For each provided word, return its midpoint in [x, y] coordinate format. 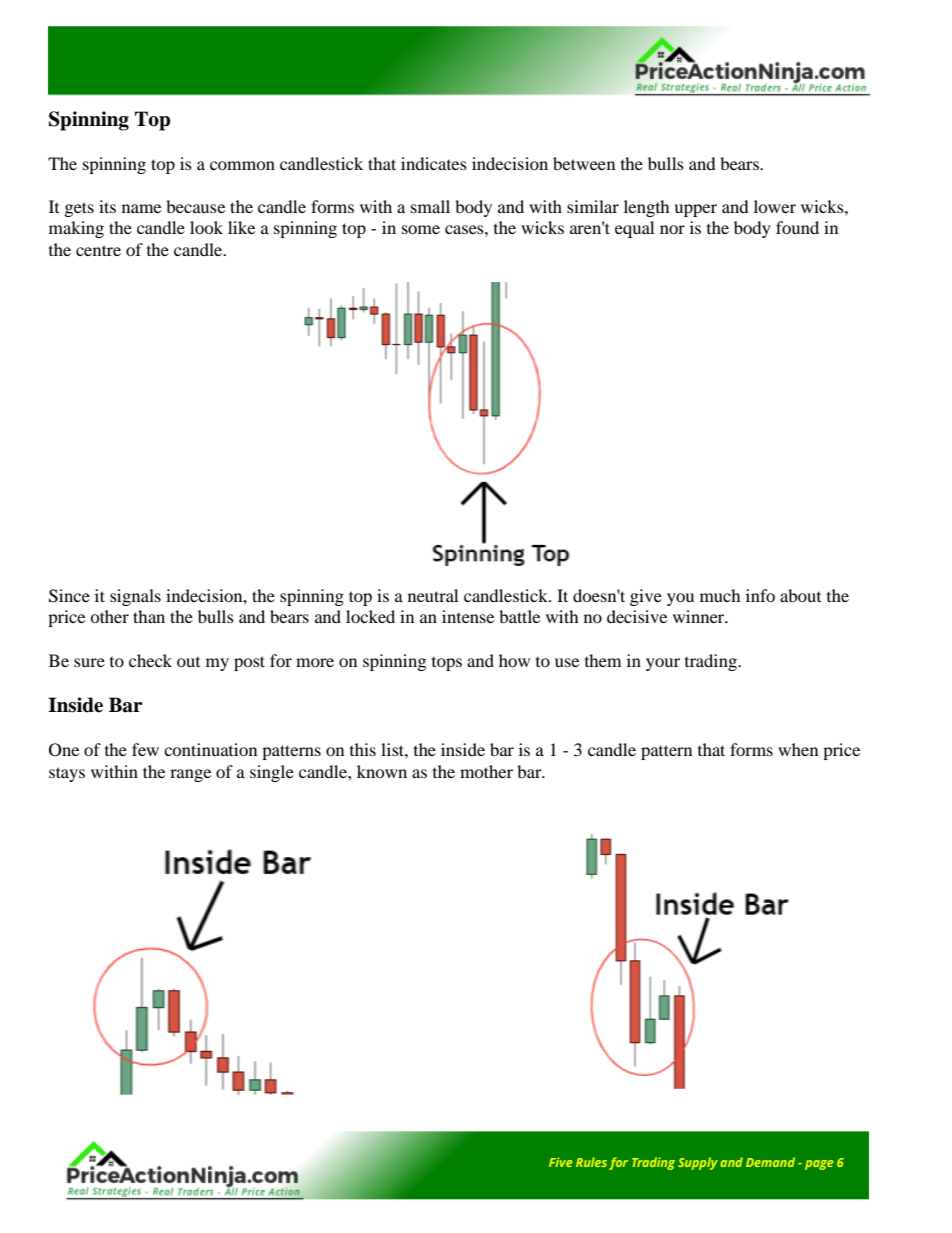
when [798, 749]
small [430, 206]
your [663, 664]
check [150, 660]
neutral [433, 595]
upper [695, 210]
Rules [591, 1162]
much [720, 595]
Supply [698, 1163]
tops [447, 664]
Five [560, 1162]
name [141, 208]
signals [135, 597]
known [382, 771]
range [190, 775]
